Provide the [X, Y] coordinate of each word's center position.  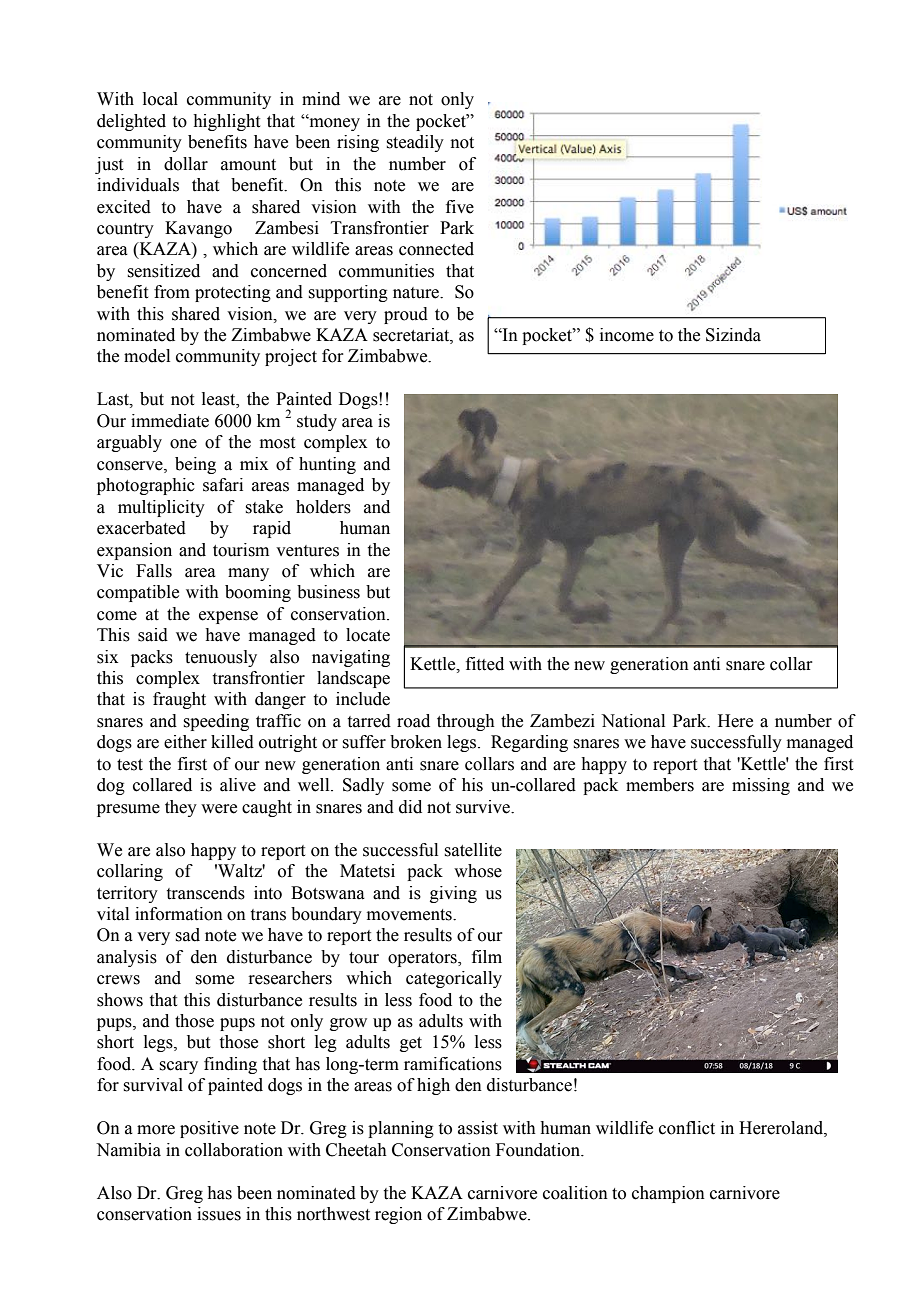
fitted [485, 664]
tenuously [221, 658]
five [460, 207]
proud [406, 315]
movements [410, 915]
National [633, 721]
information [179, 914]
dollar [186, 164]
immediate [170, 421]
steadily [415, 143]
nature [417, 293]
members [660, 785]
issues [219, 1214]
